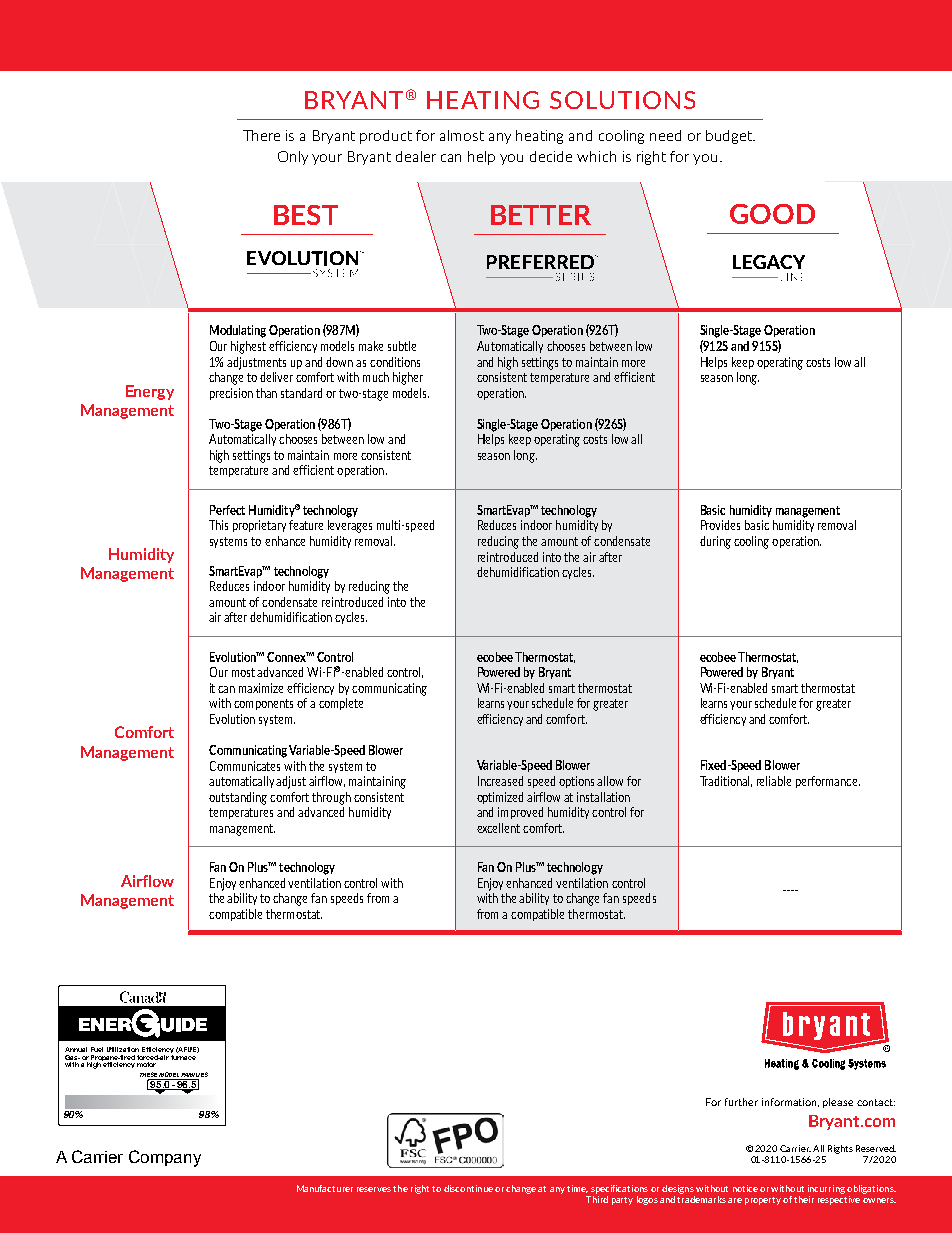 The image size is (952, 1233). What do you see at coordinates (720, 525) in the screenshot?
I see `Provides` at bounding box center [720, 525].
